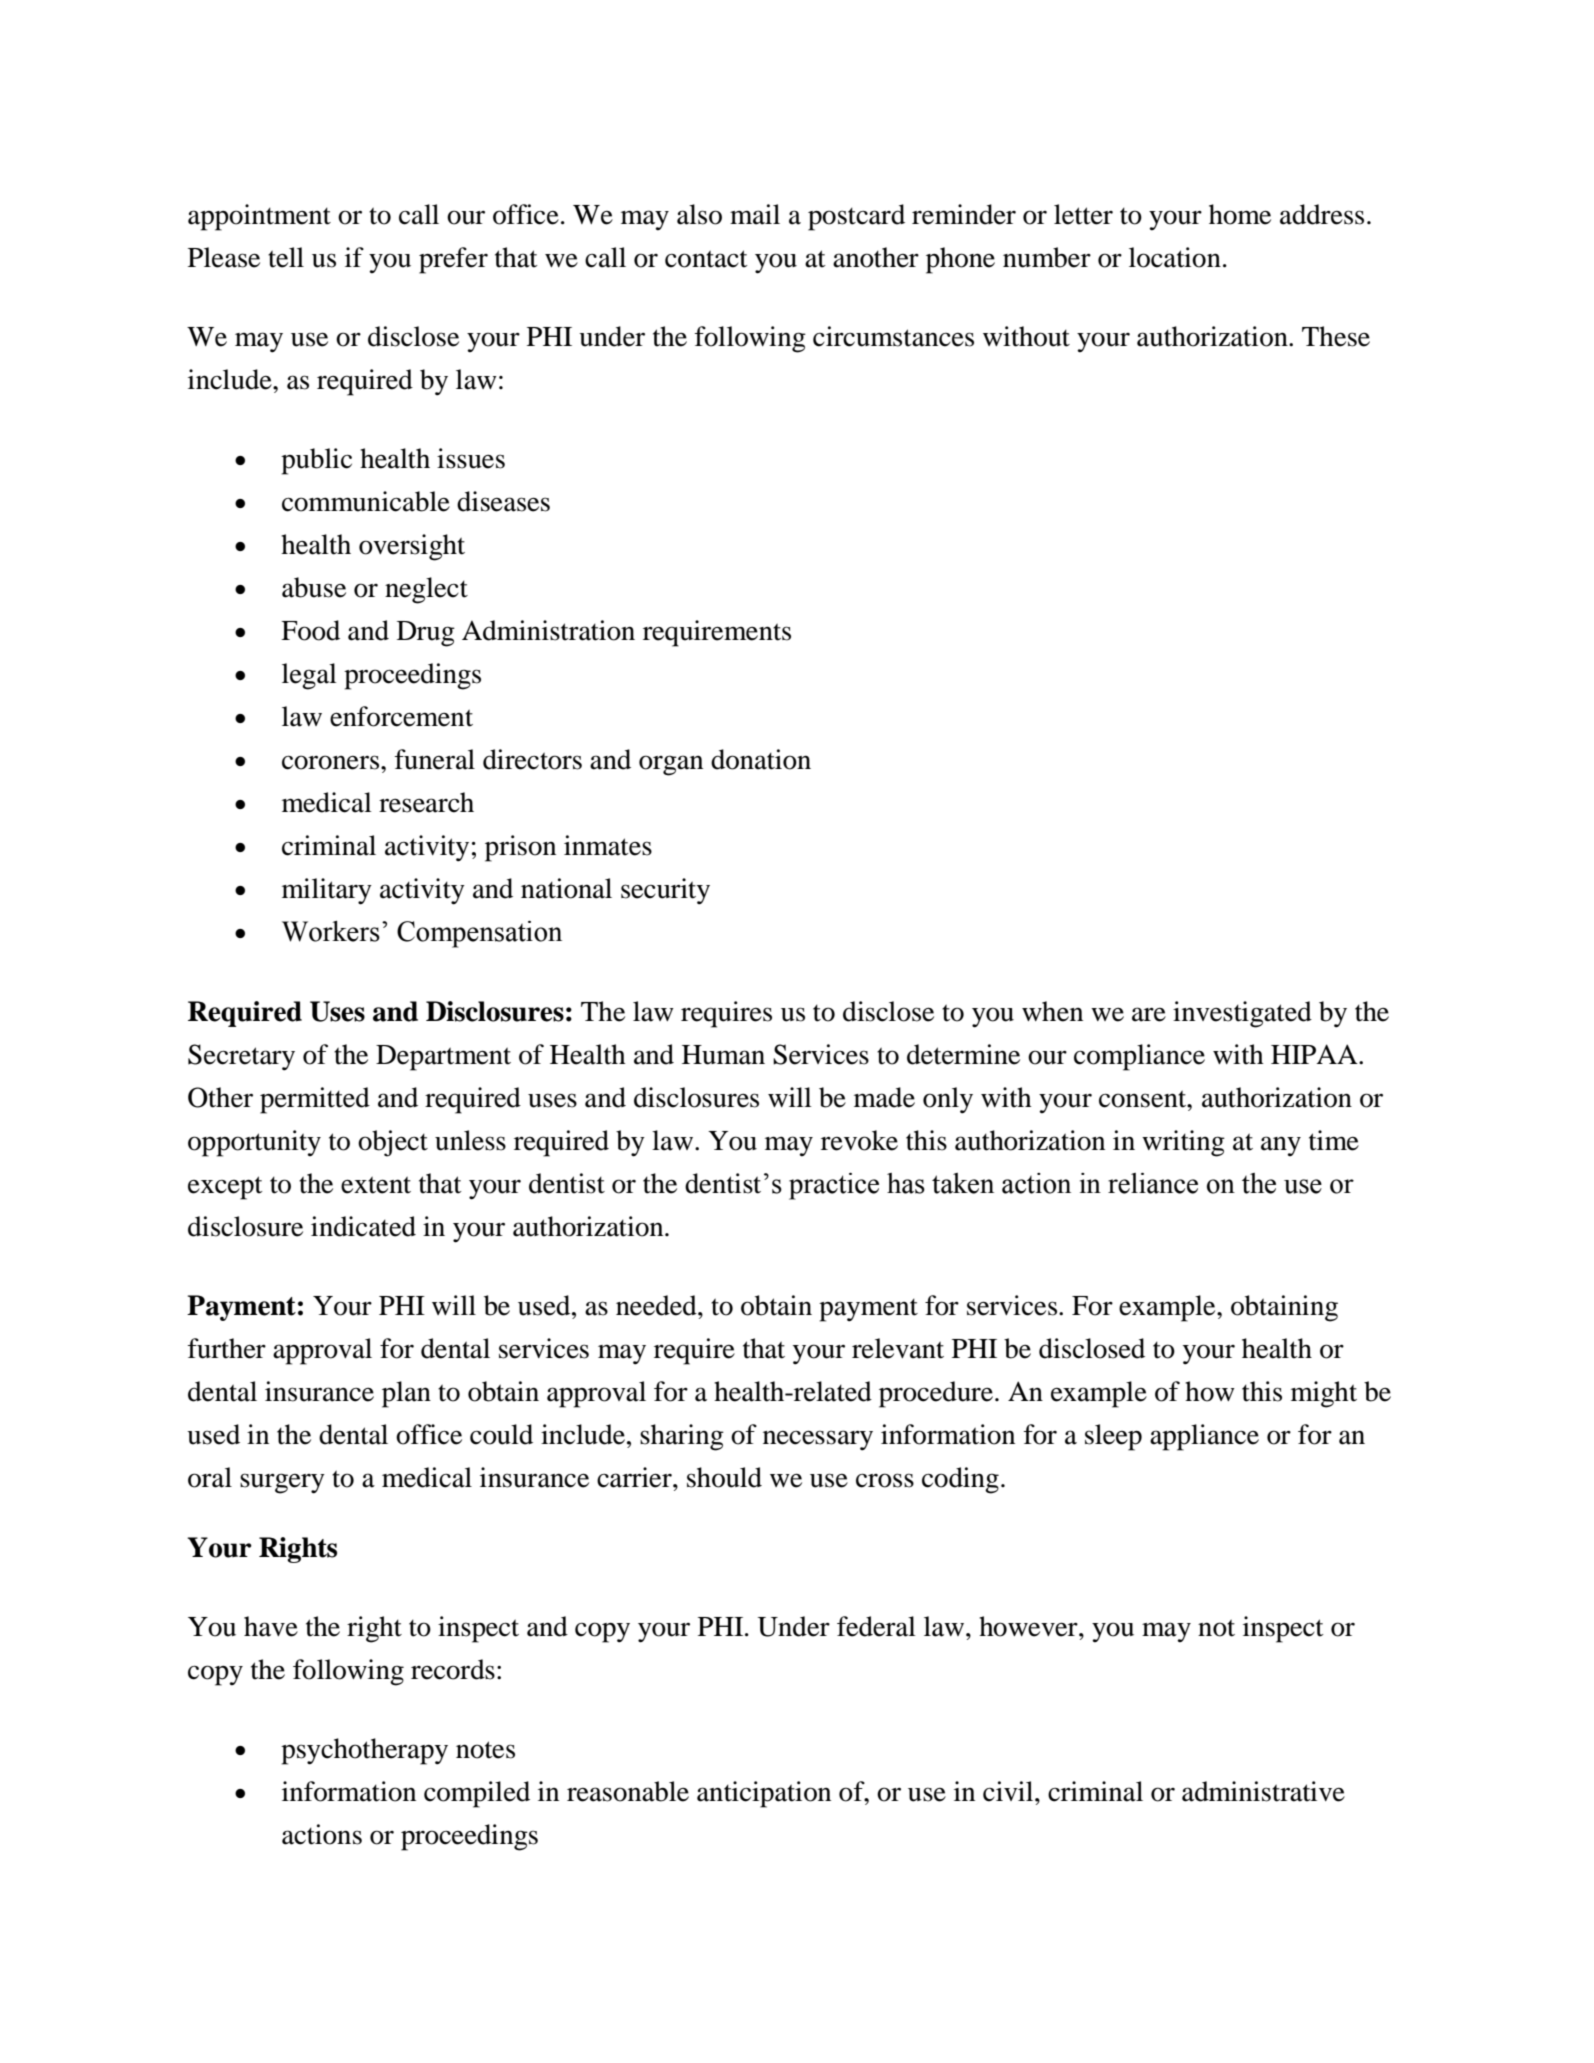 This page has width=1594, height=2063. Describe the element at coordinates (485, 1750) in the page. I see `notes` at that location.
